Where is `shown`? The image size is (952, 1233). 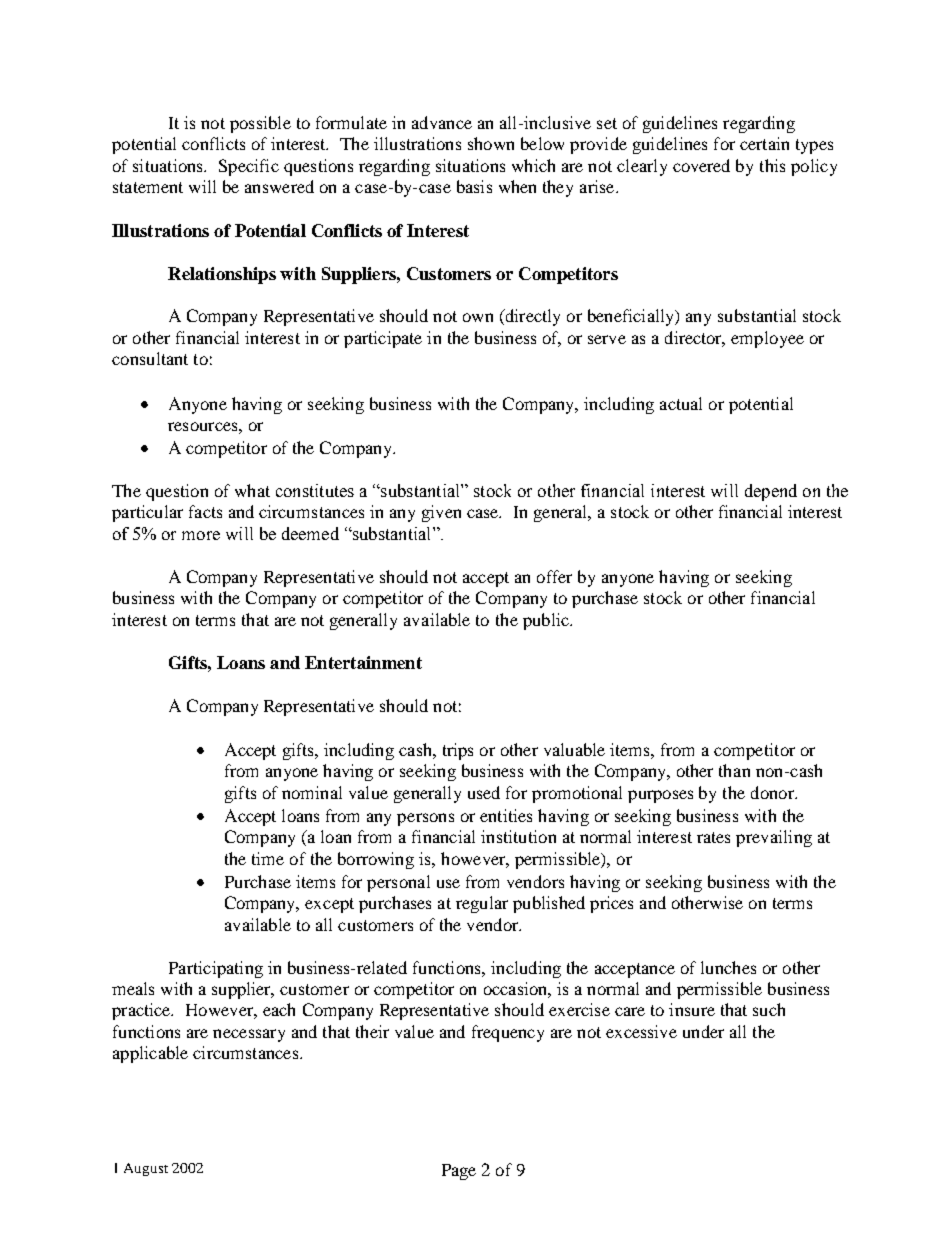
shown is located at coordinates (491, 143).
